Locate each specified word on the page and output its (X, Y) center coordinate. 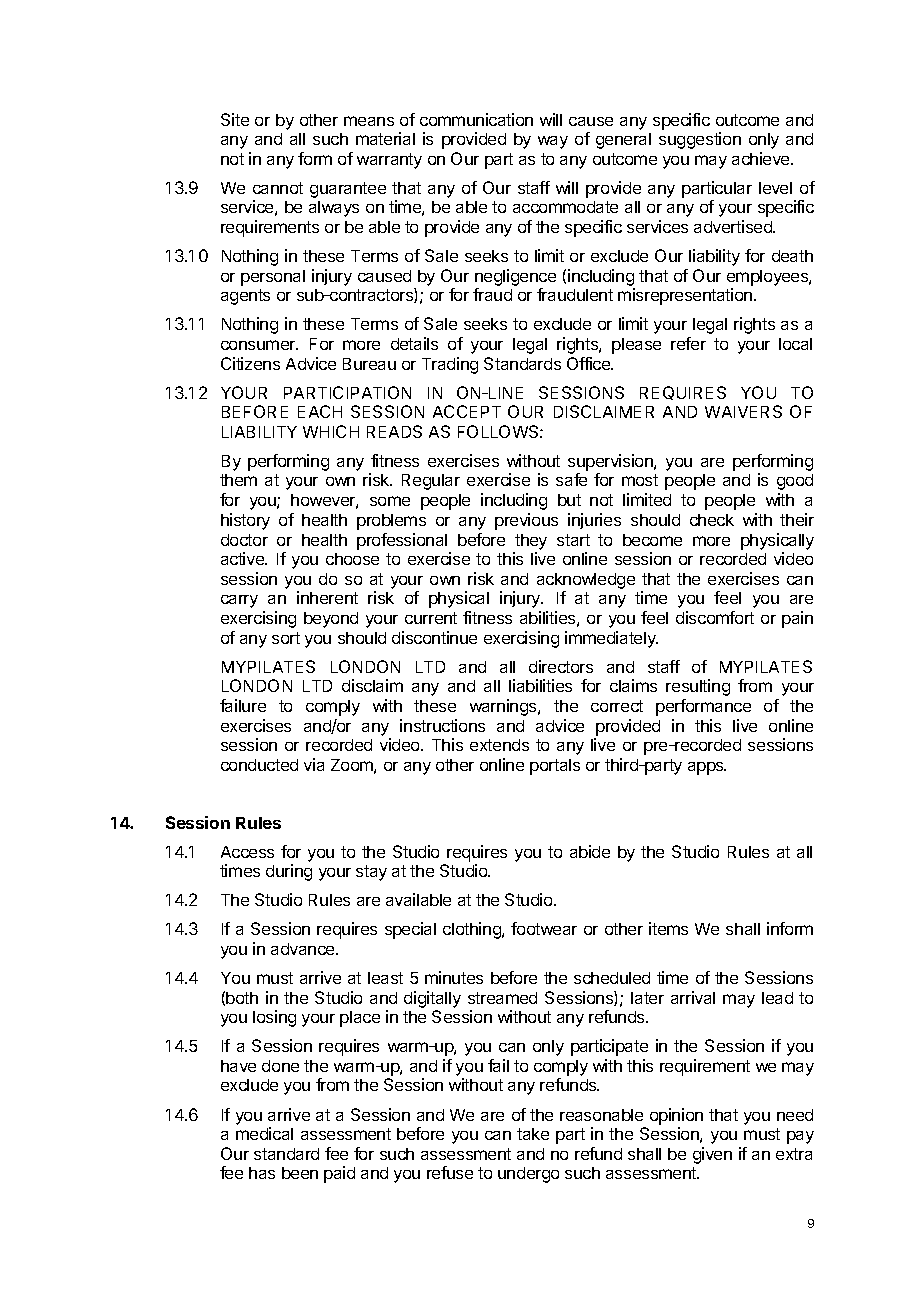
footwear (544, 928)
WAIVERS (743, 411)
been (300, 1173)
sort (286, 638)
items (668, 928)
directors (561, 666)
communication (476, 119)
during (289, 872)
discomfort (715, 617)
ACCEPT (467, 411)
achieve (762, 158)
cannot (278, 188)
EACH (320, 411)
